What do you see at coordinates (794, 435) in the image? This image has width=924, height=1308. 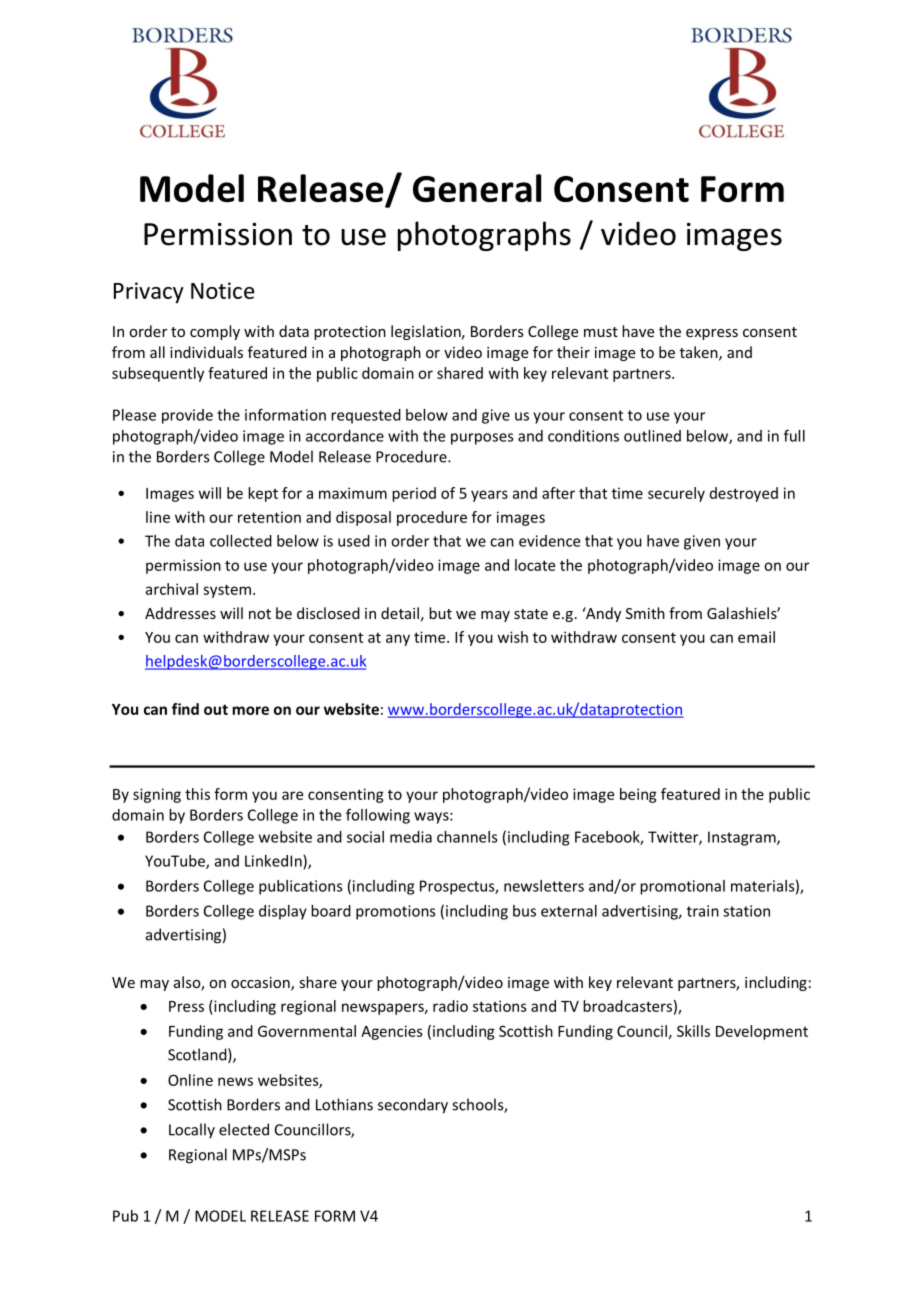 I see `full` at bounding box center [794, 435].
